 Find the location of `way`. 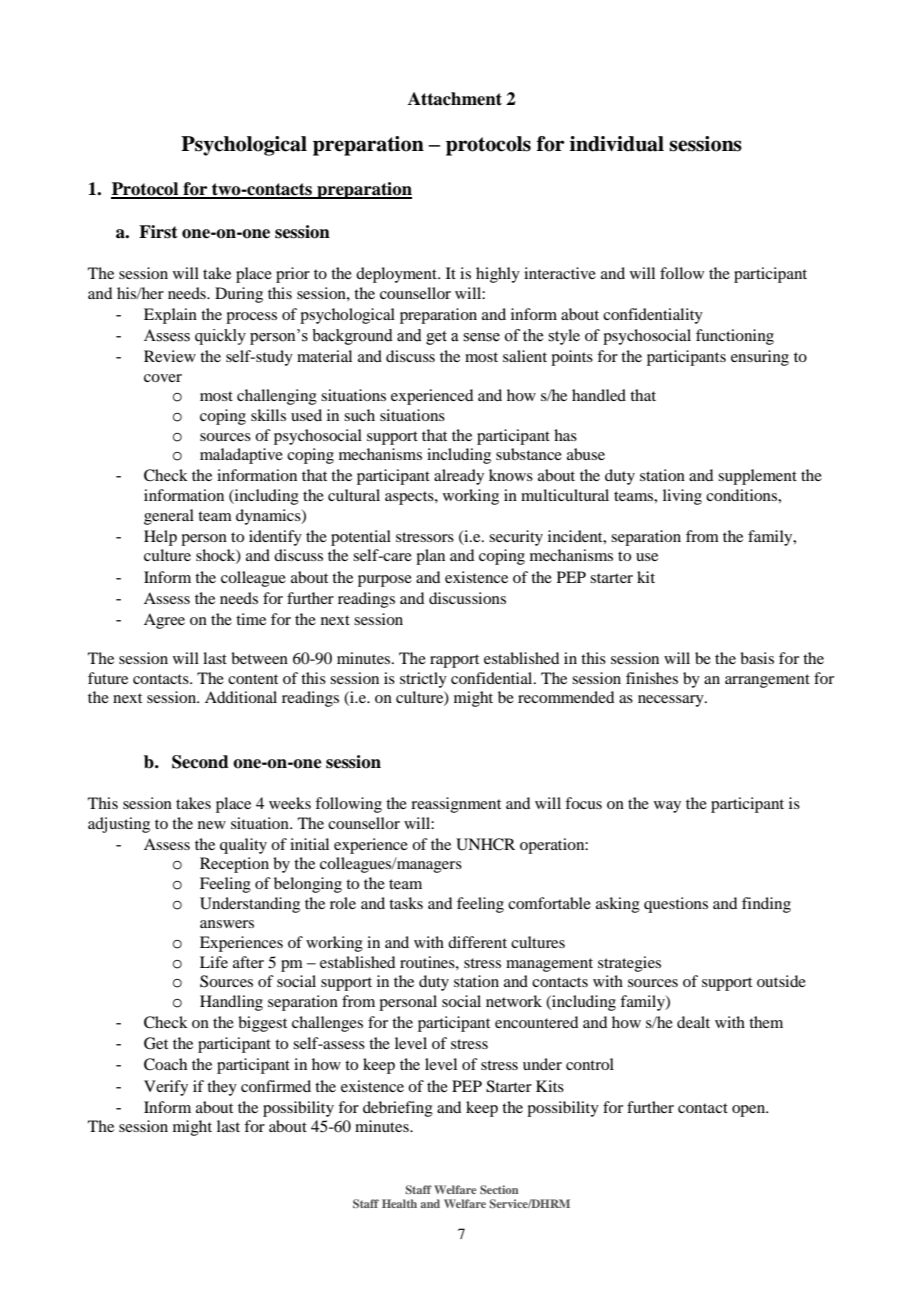

way is located at coordinates (667, 807).
